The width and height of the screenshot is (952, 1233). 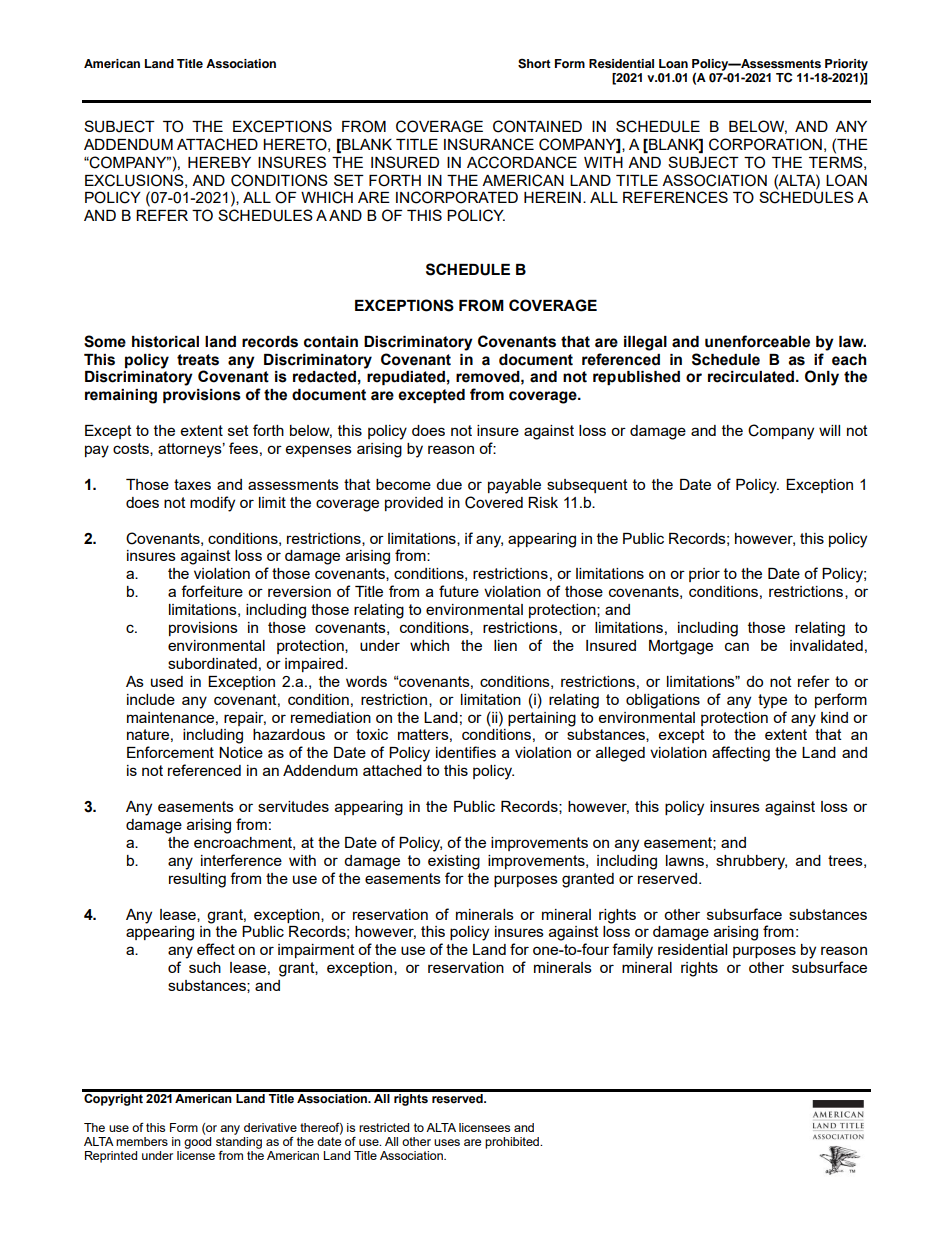 I want to click on HEREBY, so click(x=219, y=162).
